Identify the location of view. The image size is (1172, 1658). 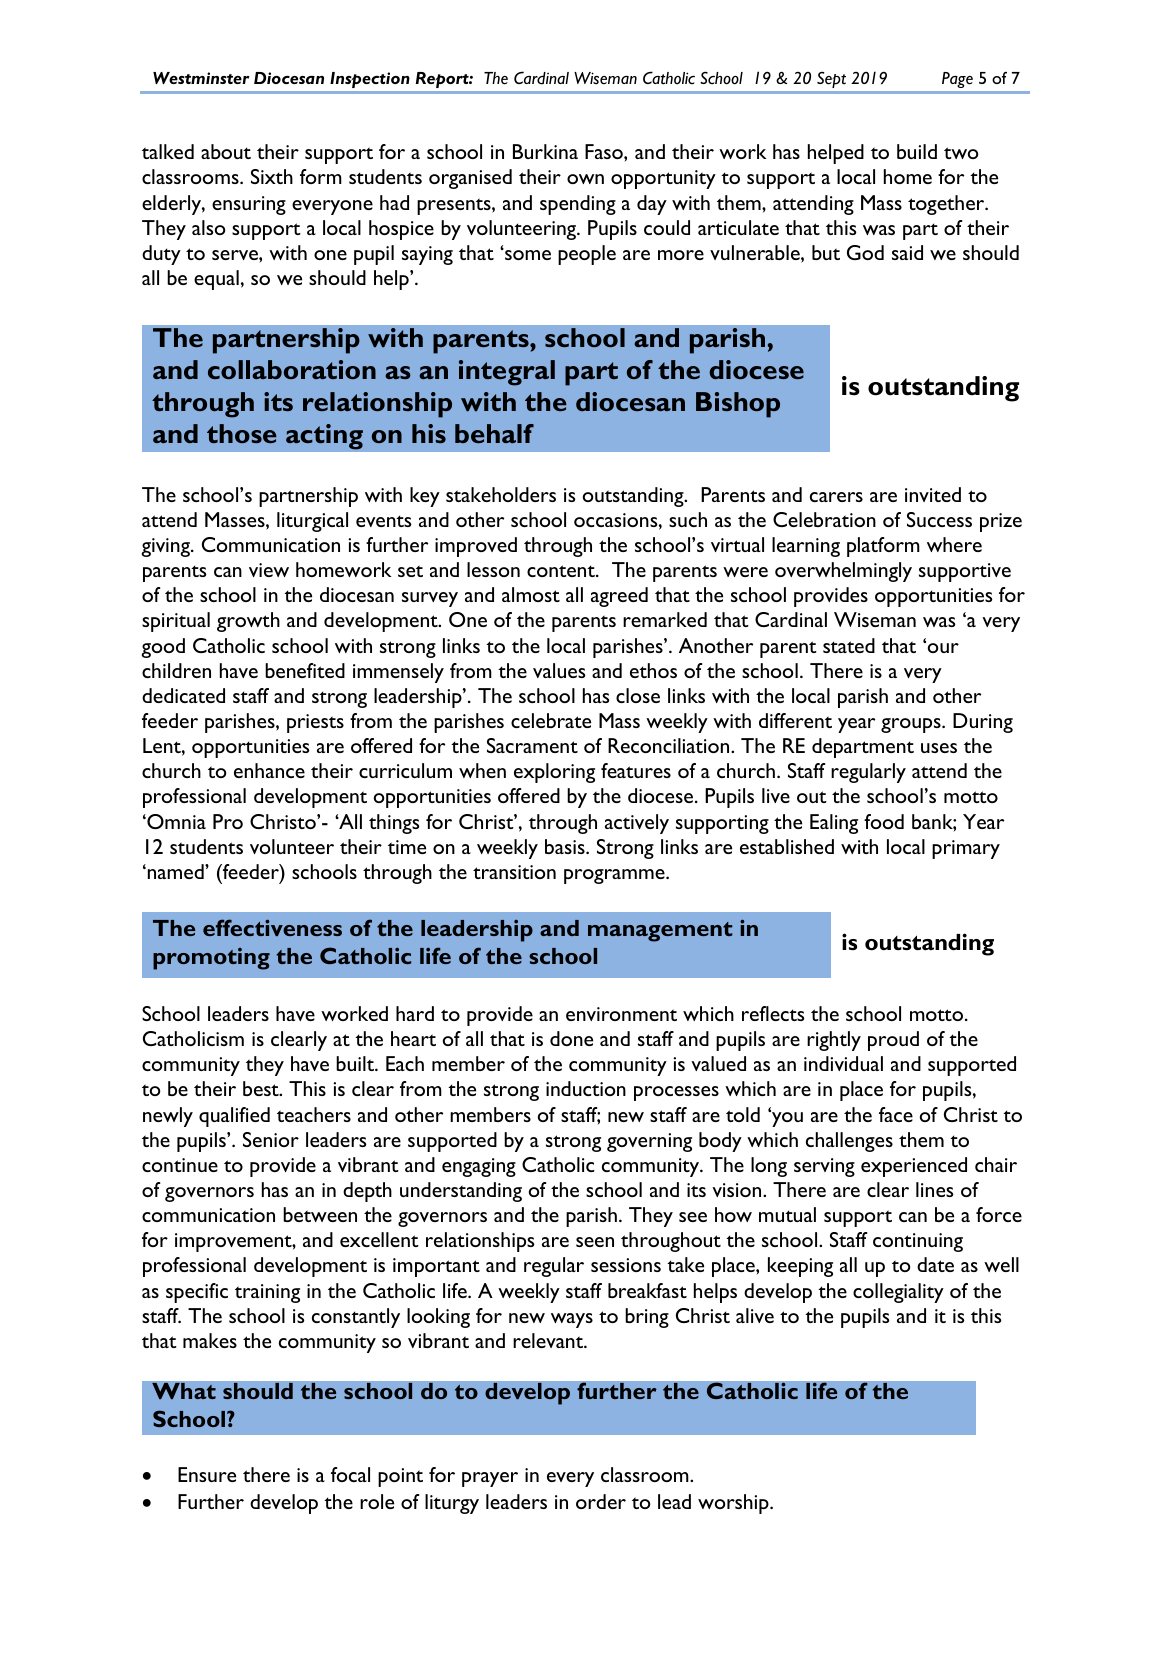
(269, 570).
